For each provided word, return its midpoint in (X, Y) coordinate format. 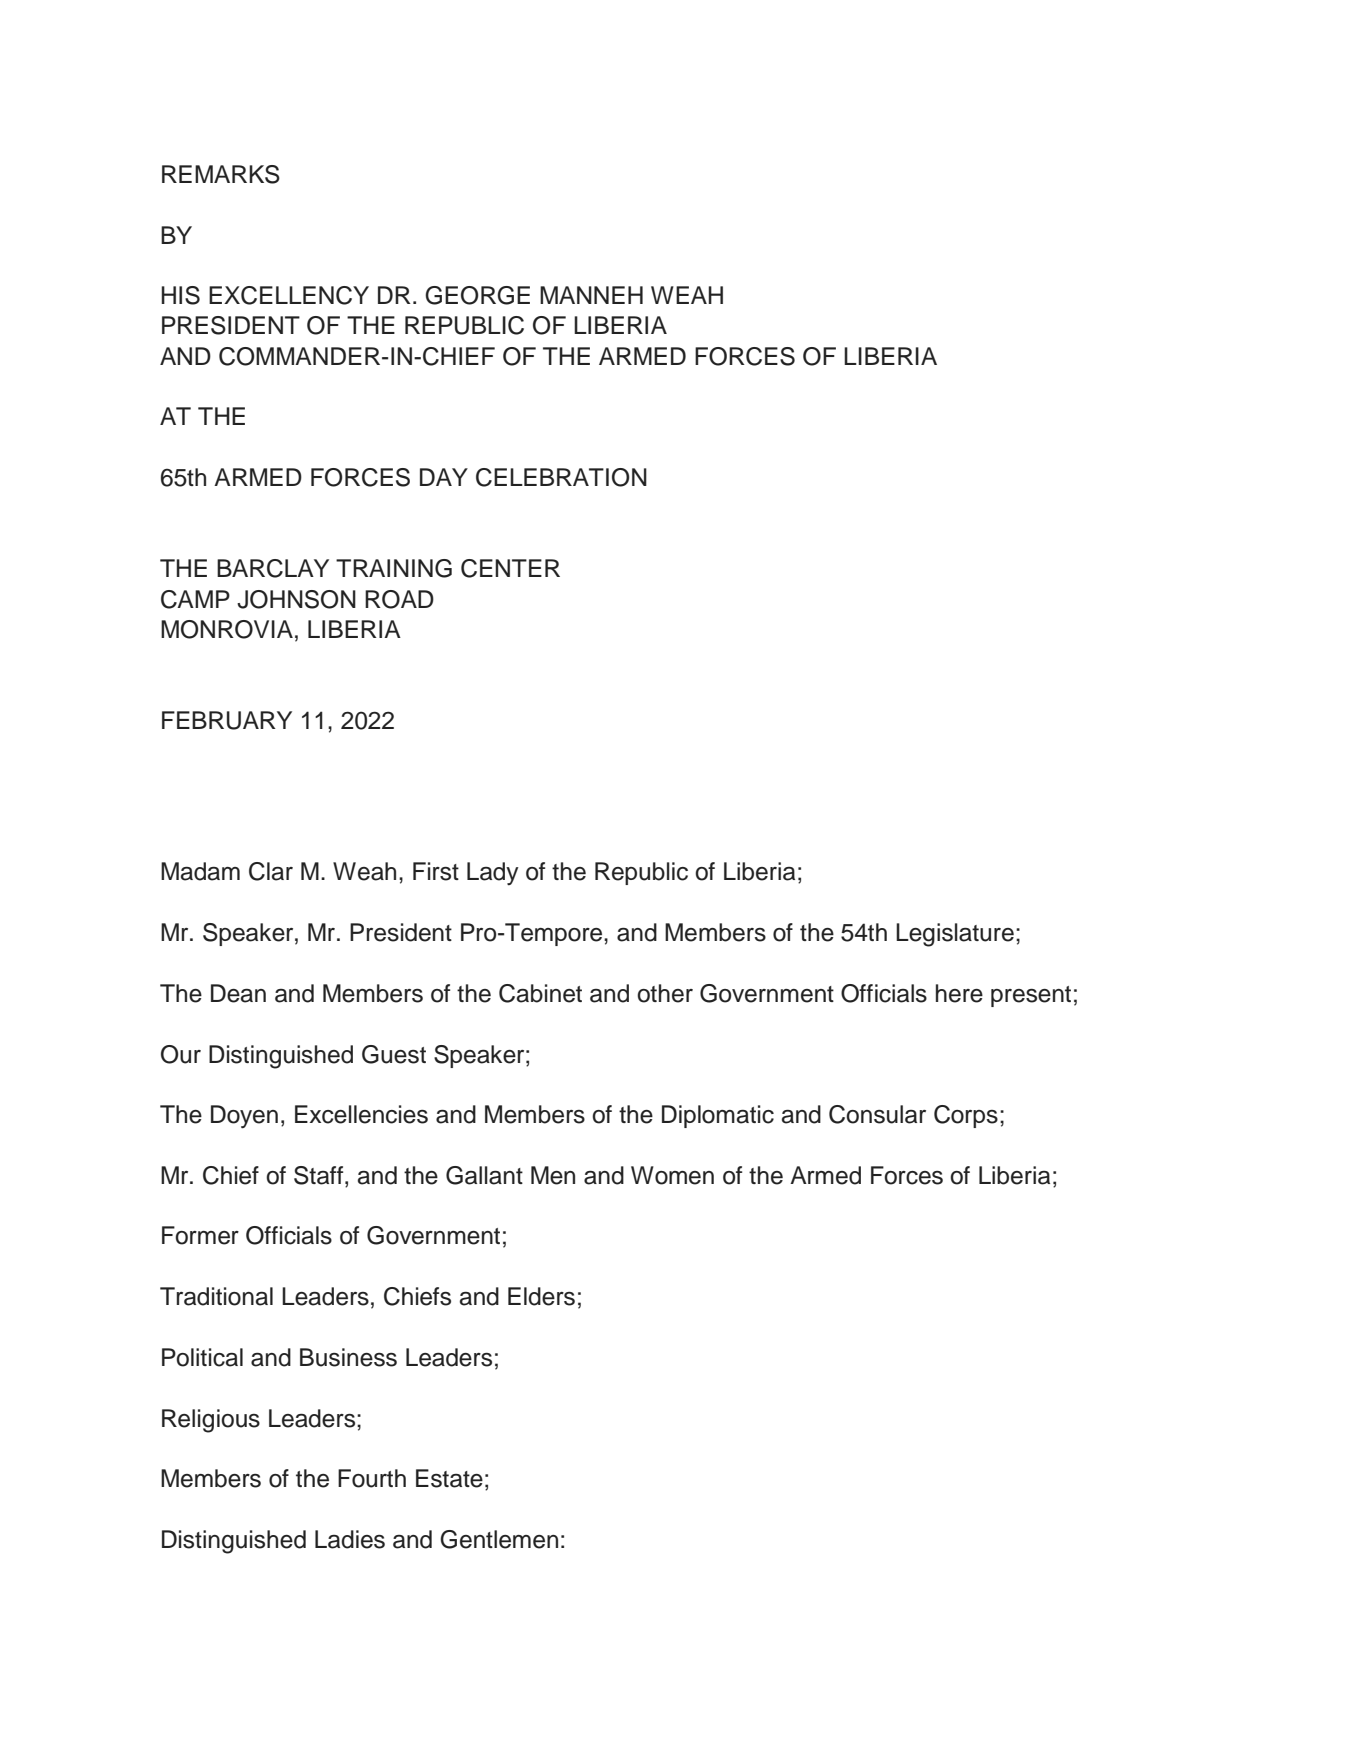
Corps (966, 1116)
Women (672, 1175)
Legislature (955, 935)
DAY (444, 477)
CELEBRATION (561, 477)
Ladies (350, 1539)
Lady (493, 874)
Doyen (244, 1117)
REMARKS (221, 174)
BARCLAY (273, 568)
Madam (200, 871)
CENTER (510, 568)
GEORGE (477, 295)
